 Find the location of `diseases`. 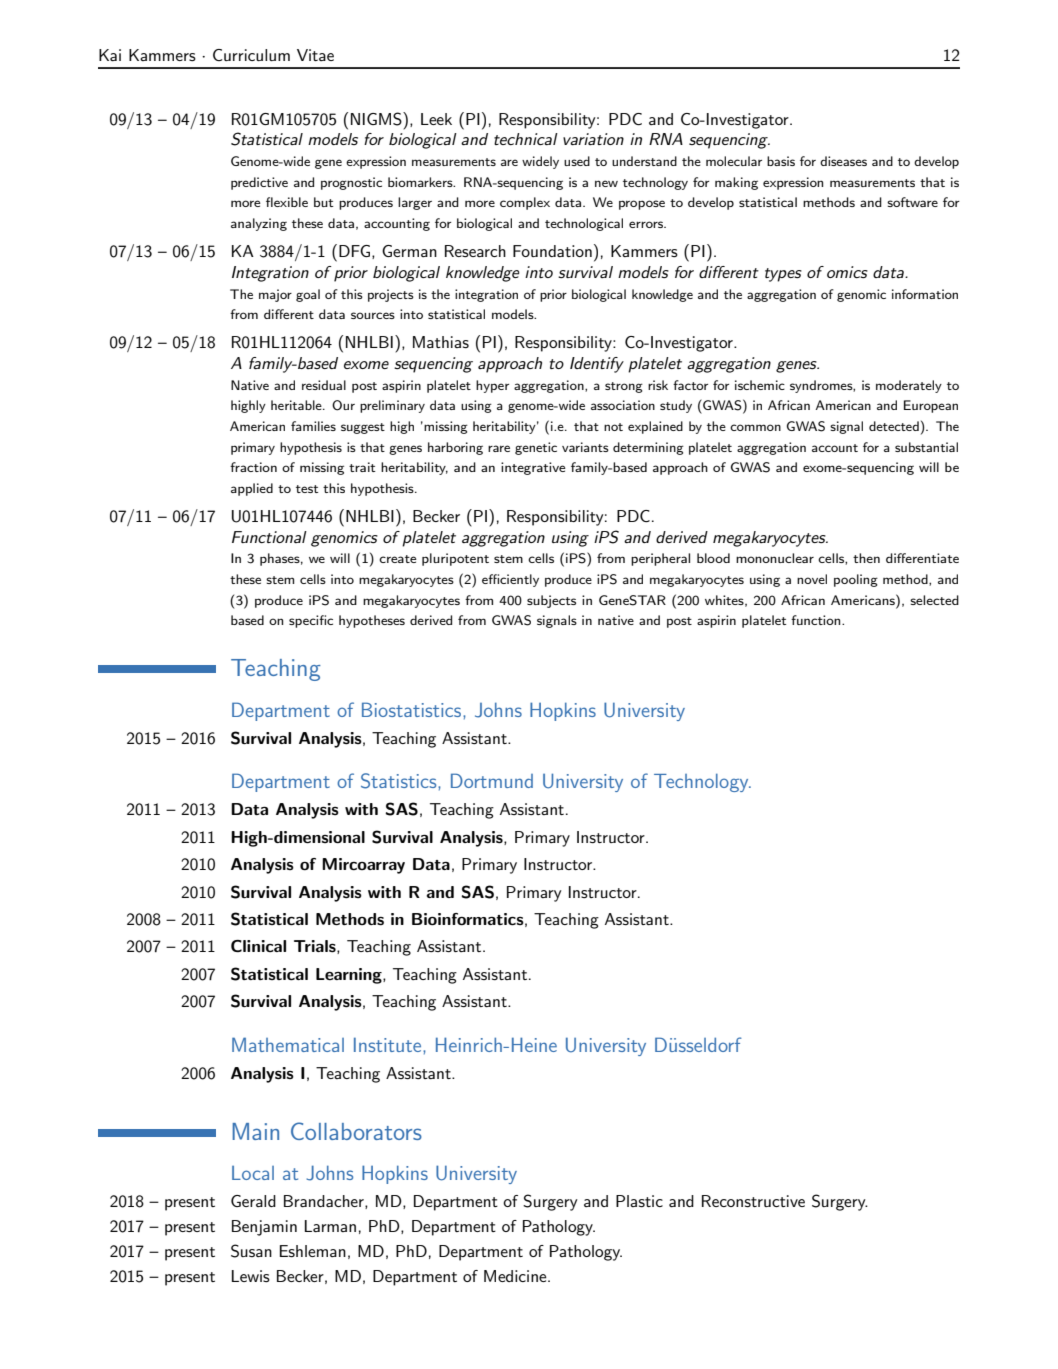

diseases is located at coordinates (843, 161).
